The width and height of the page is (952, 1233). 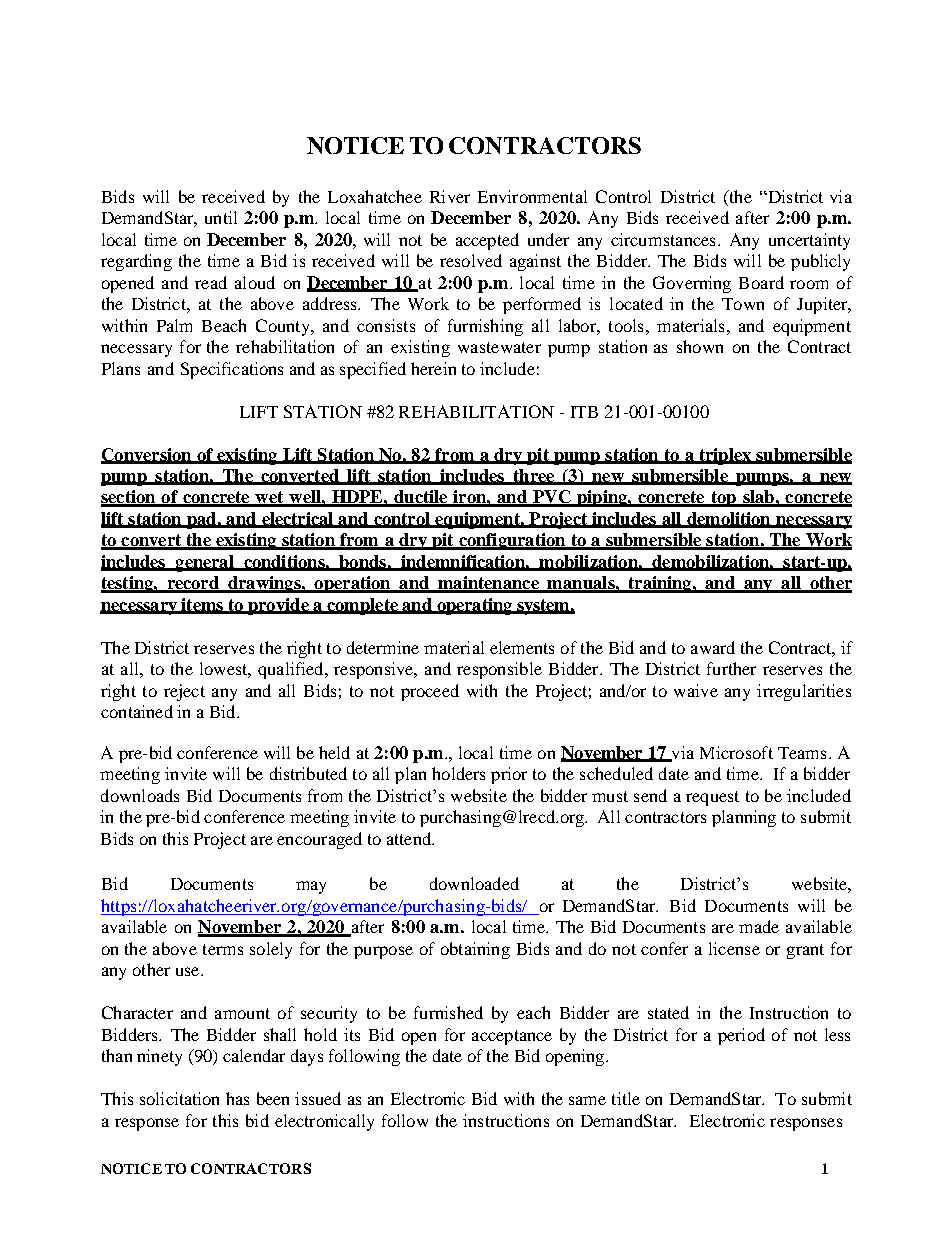 I want to click on further, so click(x=731, y=668).
